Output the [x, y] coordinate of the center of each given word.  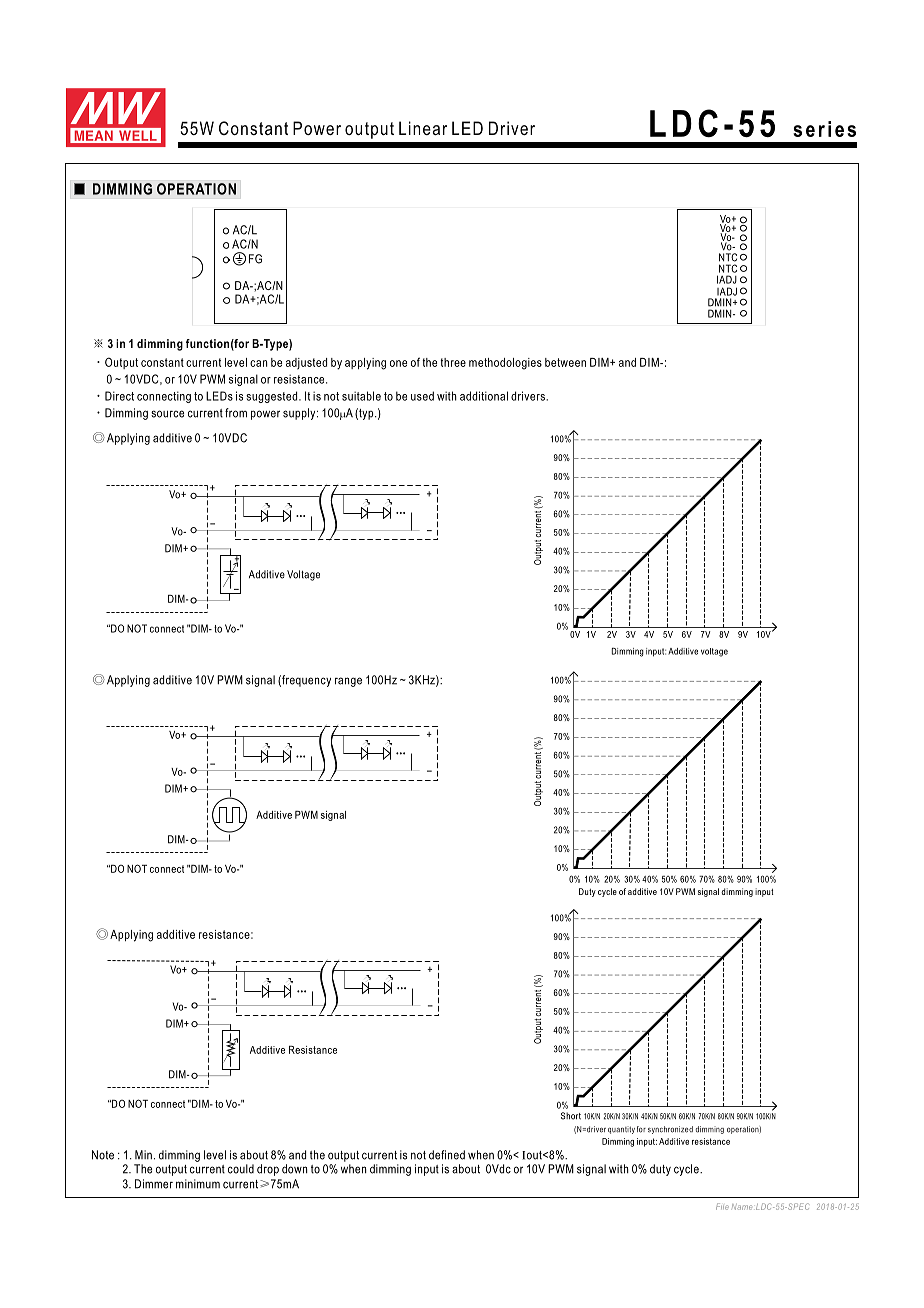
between [565, 362]
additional [484, 396]
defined [447, 1155]
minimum [198, 1184]
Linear [423, 128]
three [453, 362]
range [348, 682]
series [824, 129]
